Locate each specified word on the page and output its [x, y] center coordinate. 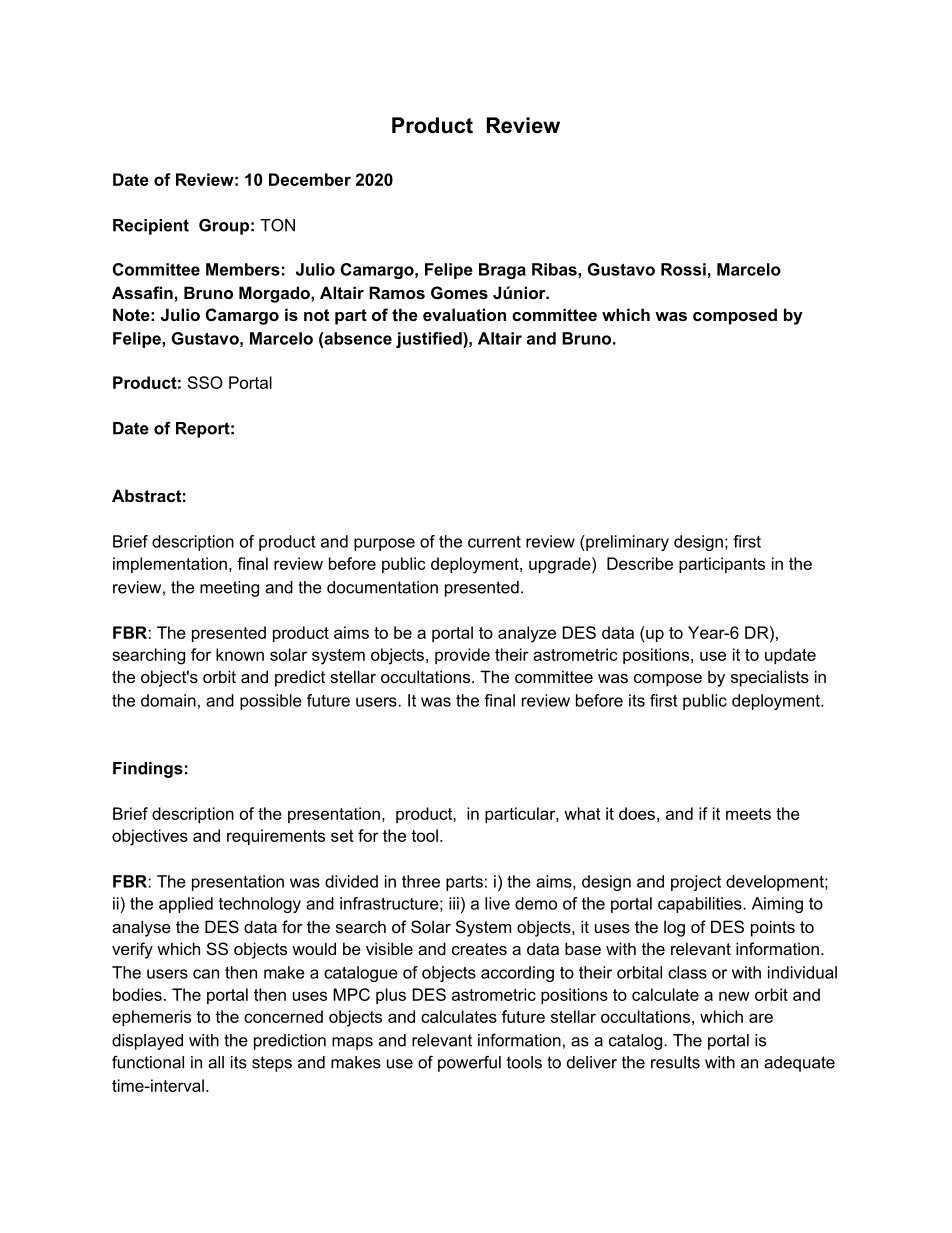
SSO [205, 382]
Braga [502, 271]
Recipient [151, 227]
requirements [276, 837]
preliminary [626, 543]
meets [748, 814]
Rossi [683, 269]
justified [430, 340]
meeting [229, 589]
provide [462, 656]
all [216, 1062]
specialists [770, 678]
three [421, 881]
